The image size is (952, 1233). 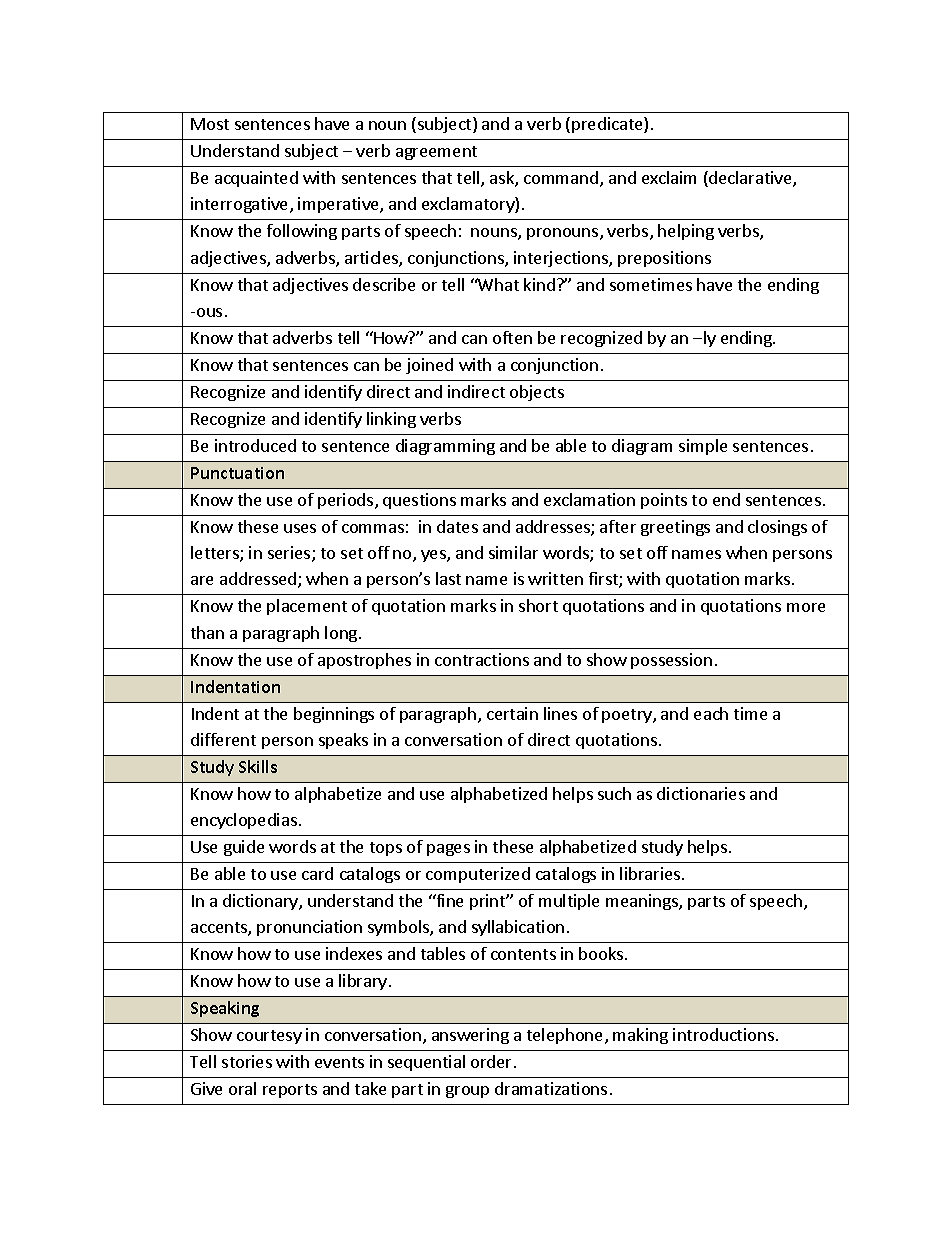 What do you see at coordinates (806, 607) in the screenshot?
I see `more` at bounding box center [806, 607].
